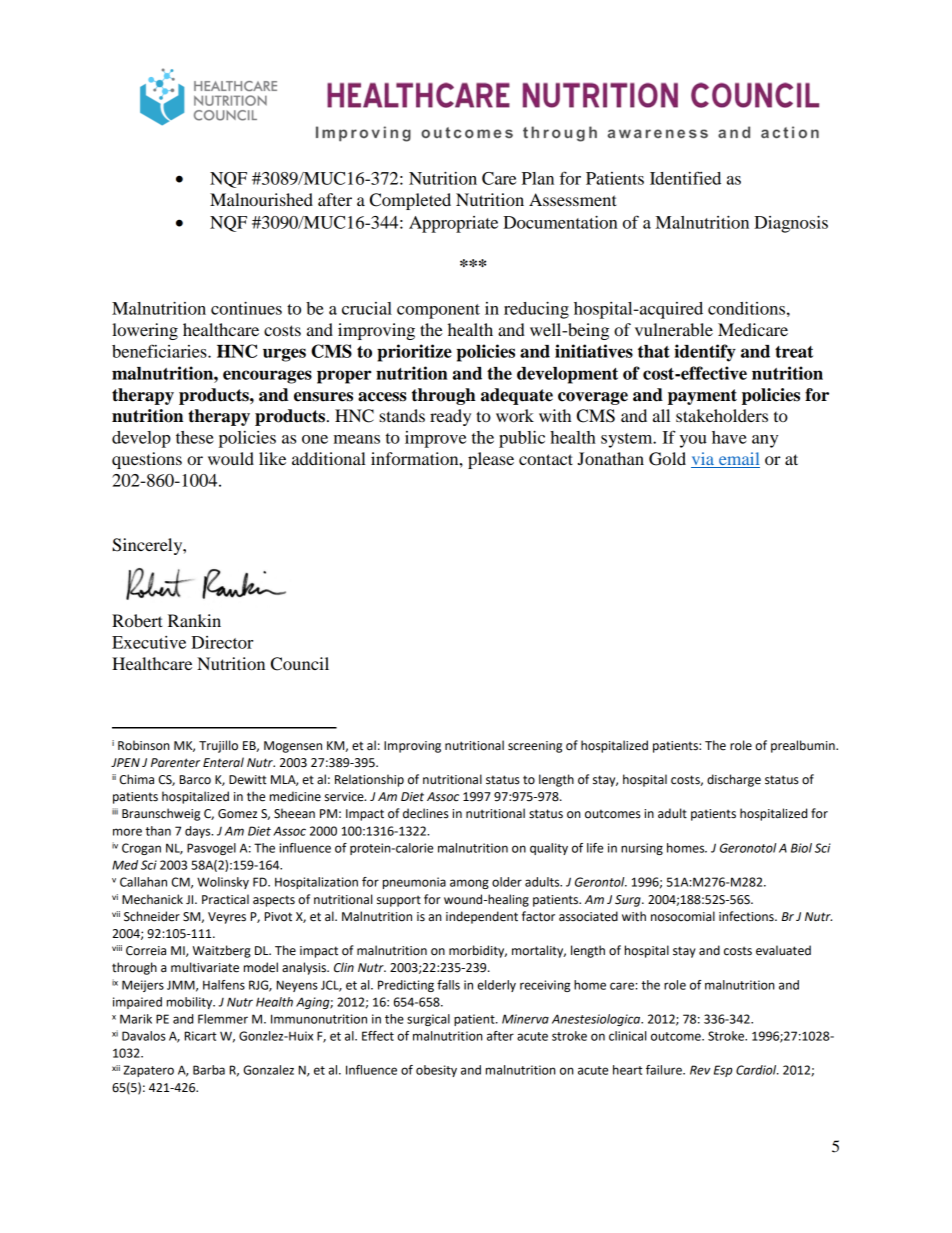 This document has height=1233, width=952. Describe the element at coordinates (734, 780) in the document. I see `discharge` at that location.
